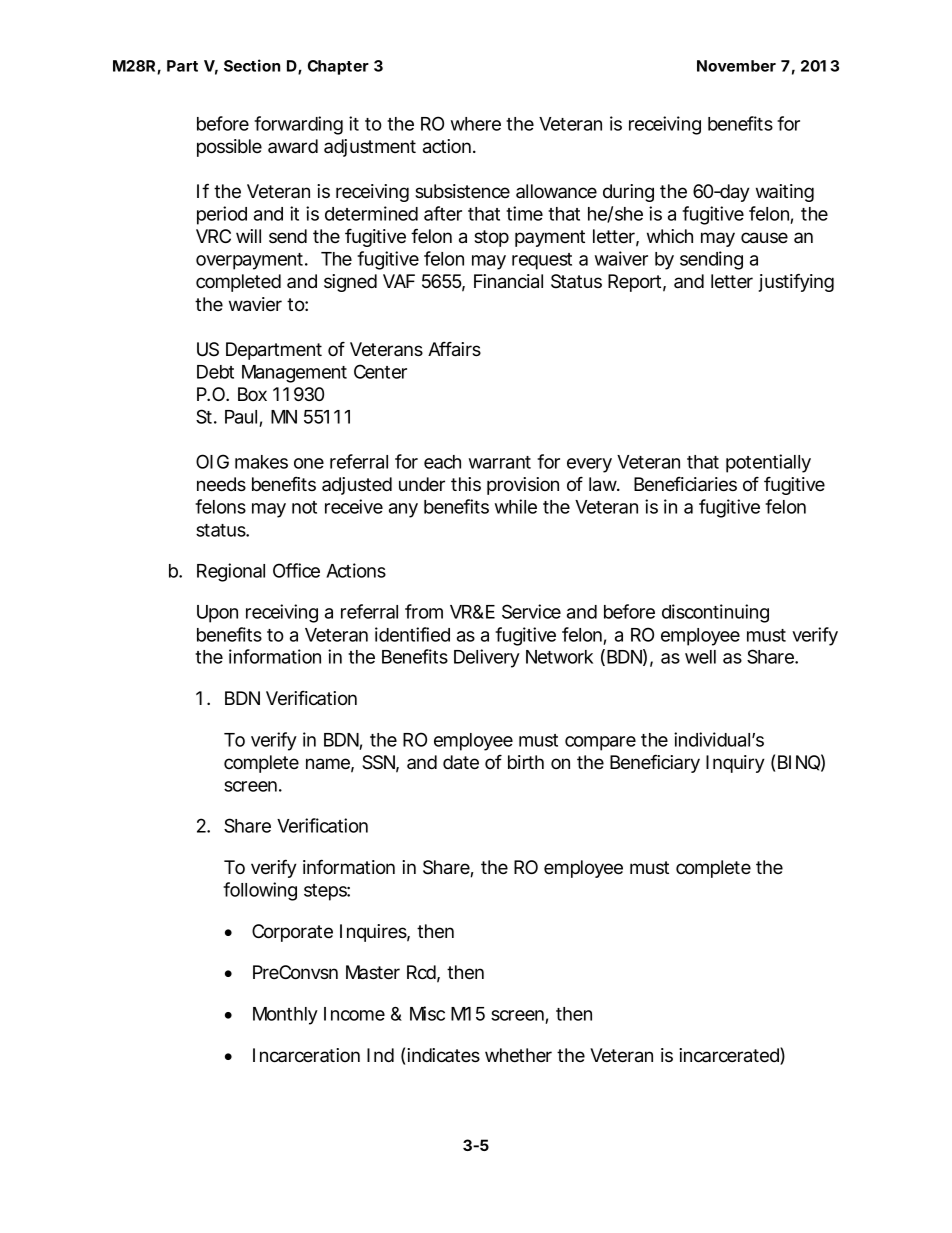 The width and height of the document is (952, 1233). Describe the element at coordinates (298, 125) in the document. I see `forwarding` at that location.
